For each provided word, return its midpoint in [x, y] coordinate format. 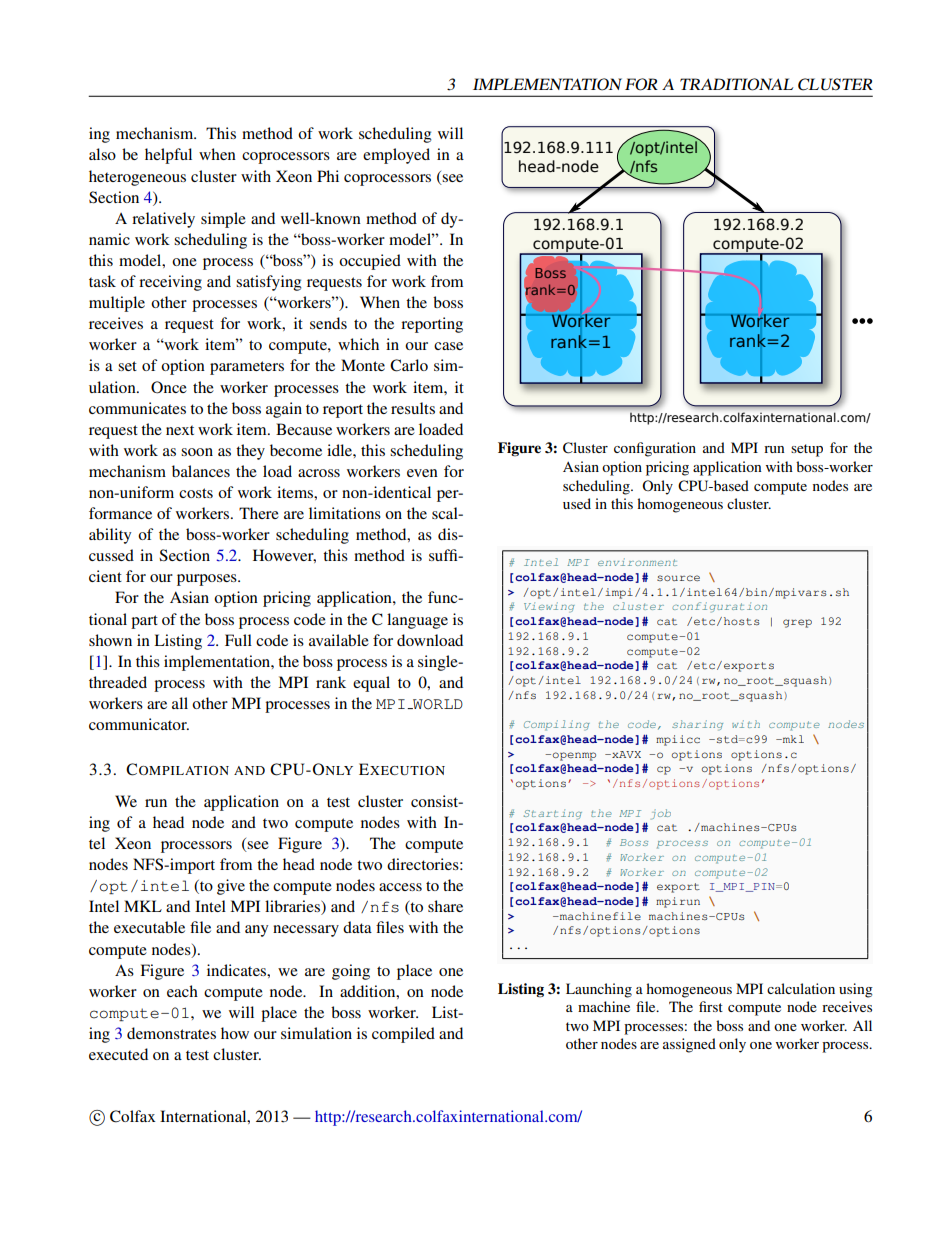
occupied [370, 262]
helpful [168, 156]
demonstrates [171, 1033]
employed [396, 156]
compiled [403, 1035]
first [711, 1006]
